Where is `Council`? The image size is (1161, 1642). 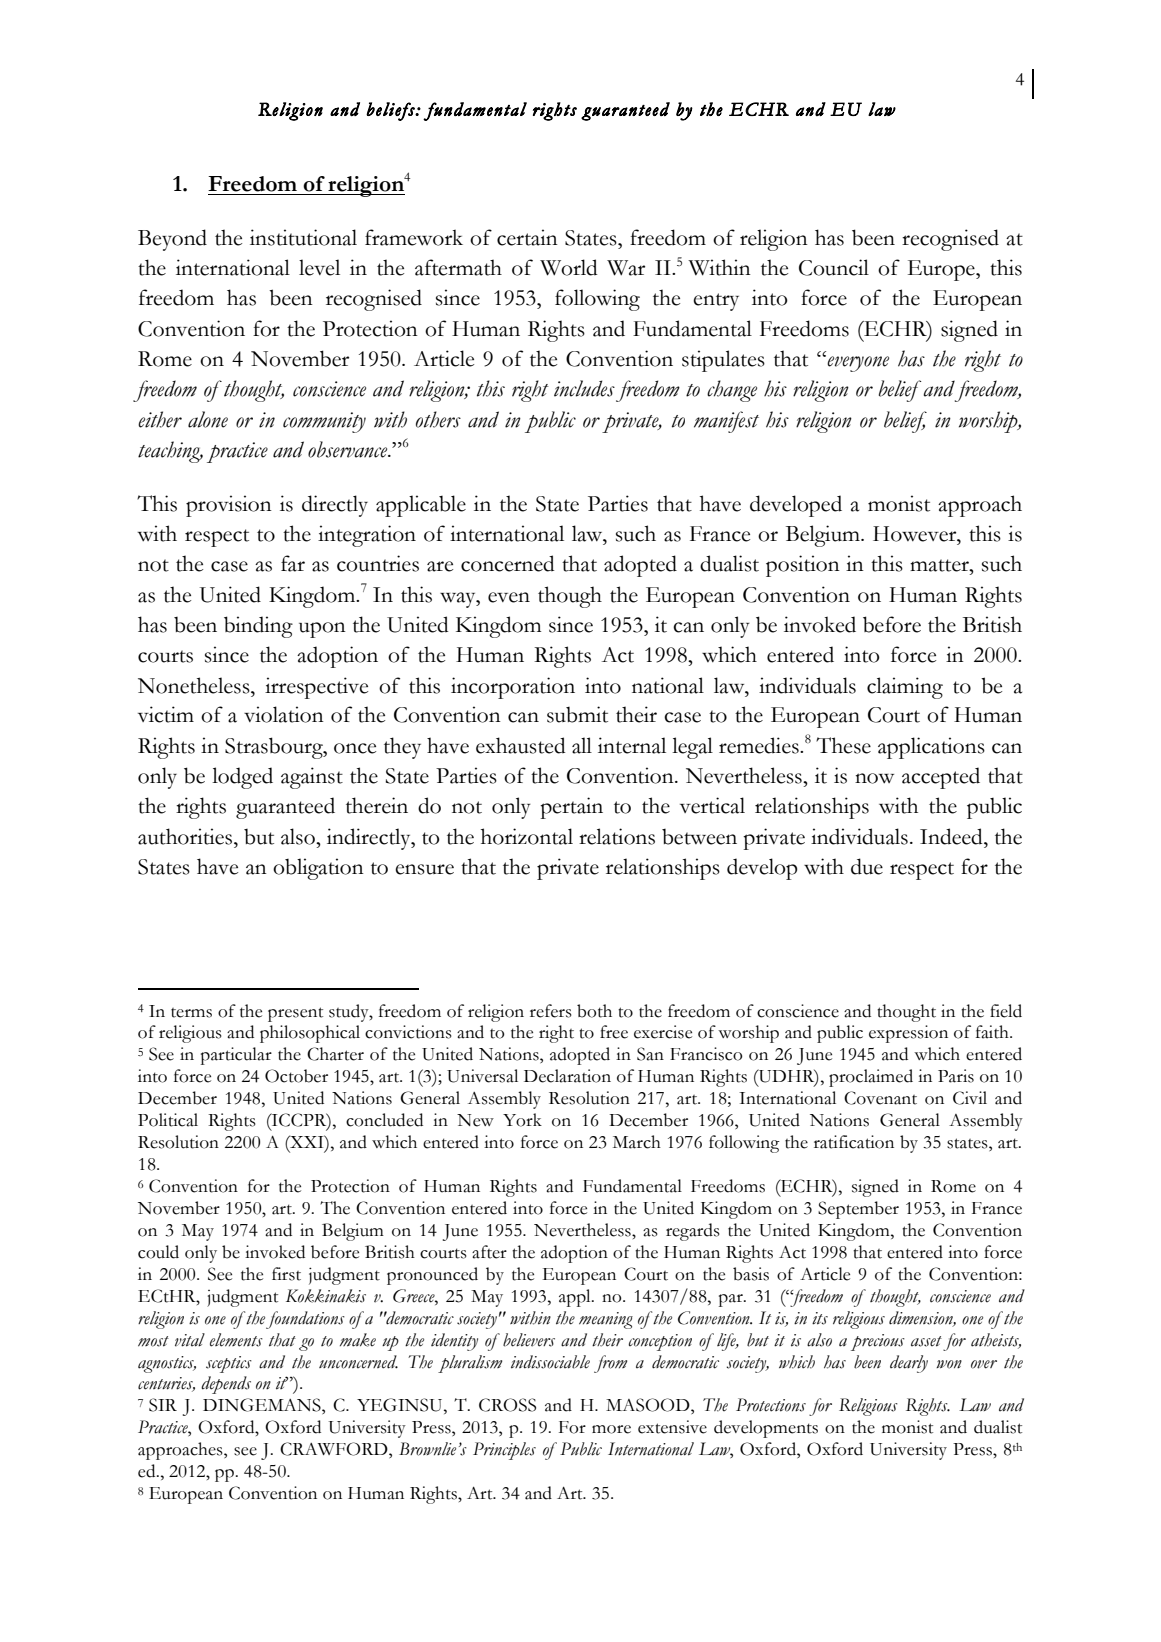 Council is located at coordinates (834, 267).
